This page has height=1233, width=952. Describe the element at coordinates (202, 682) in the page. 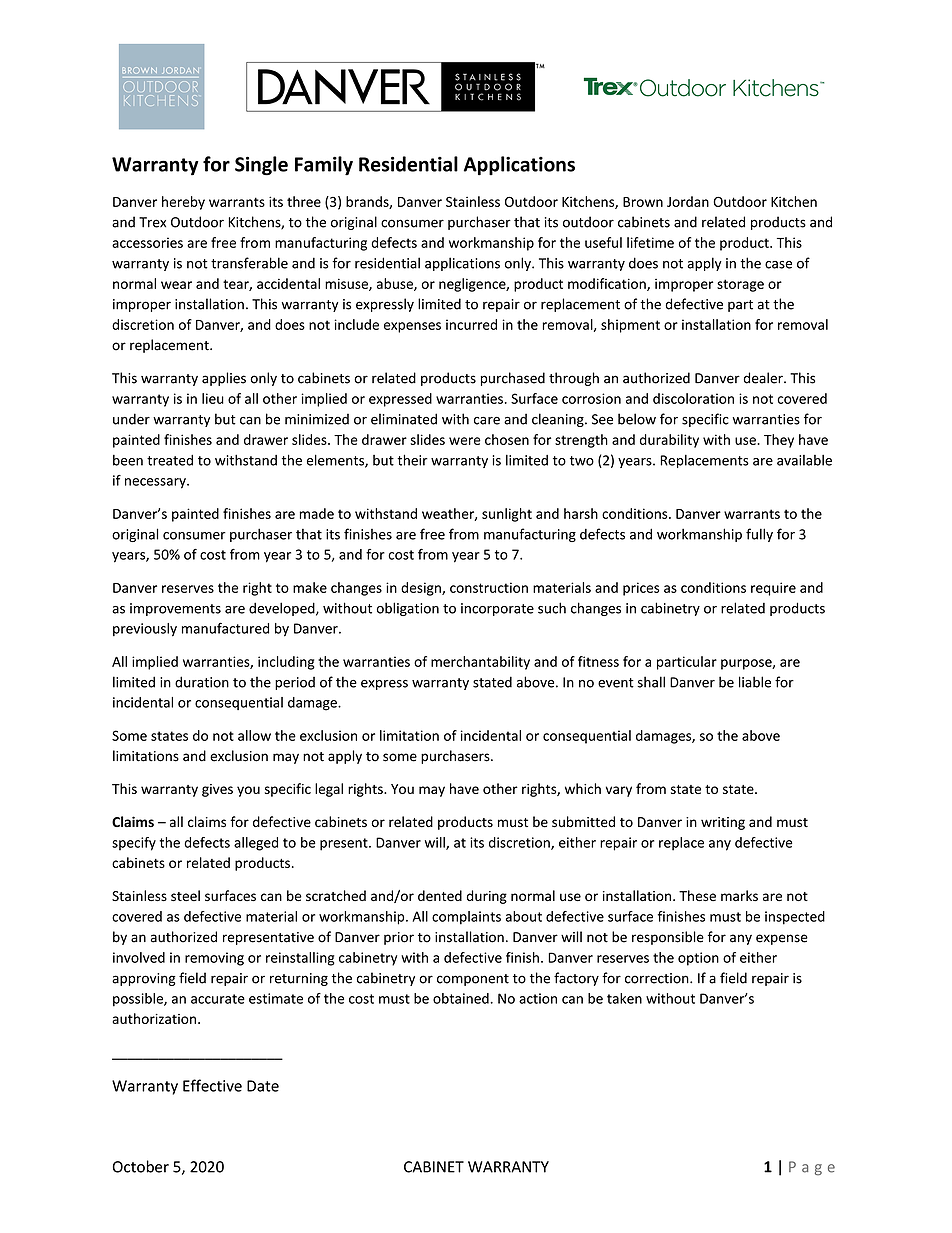

I see `duration` at that location.
